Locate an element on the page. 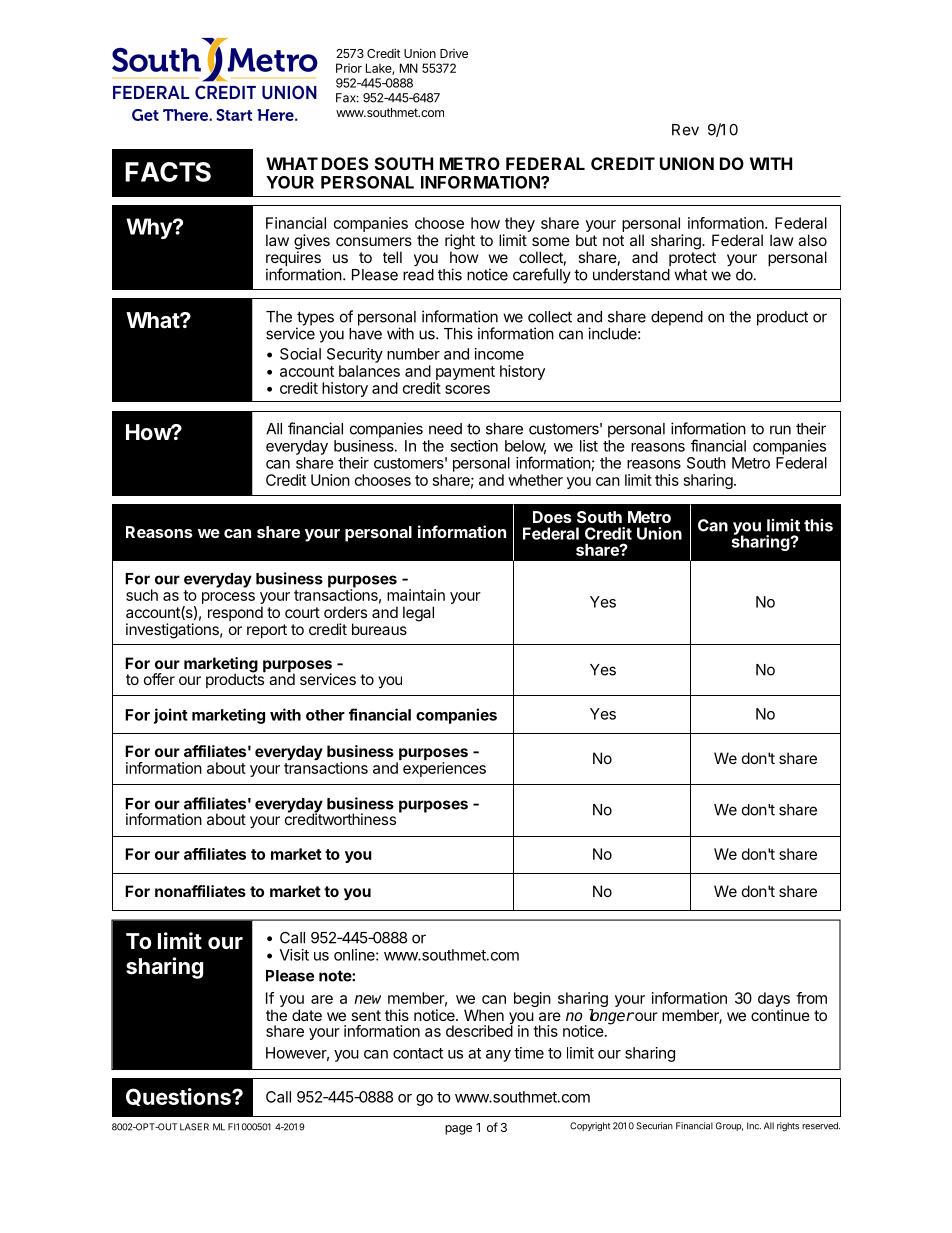 This document has width=952, height=1233. Questions is located at coordinates (179, 1097).
